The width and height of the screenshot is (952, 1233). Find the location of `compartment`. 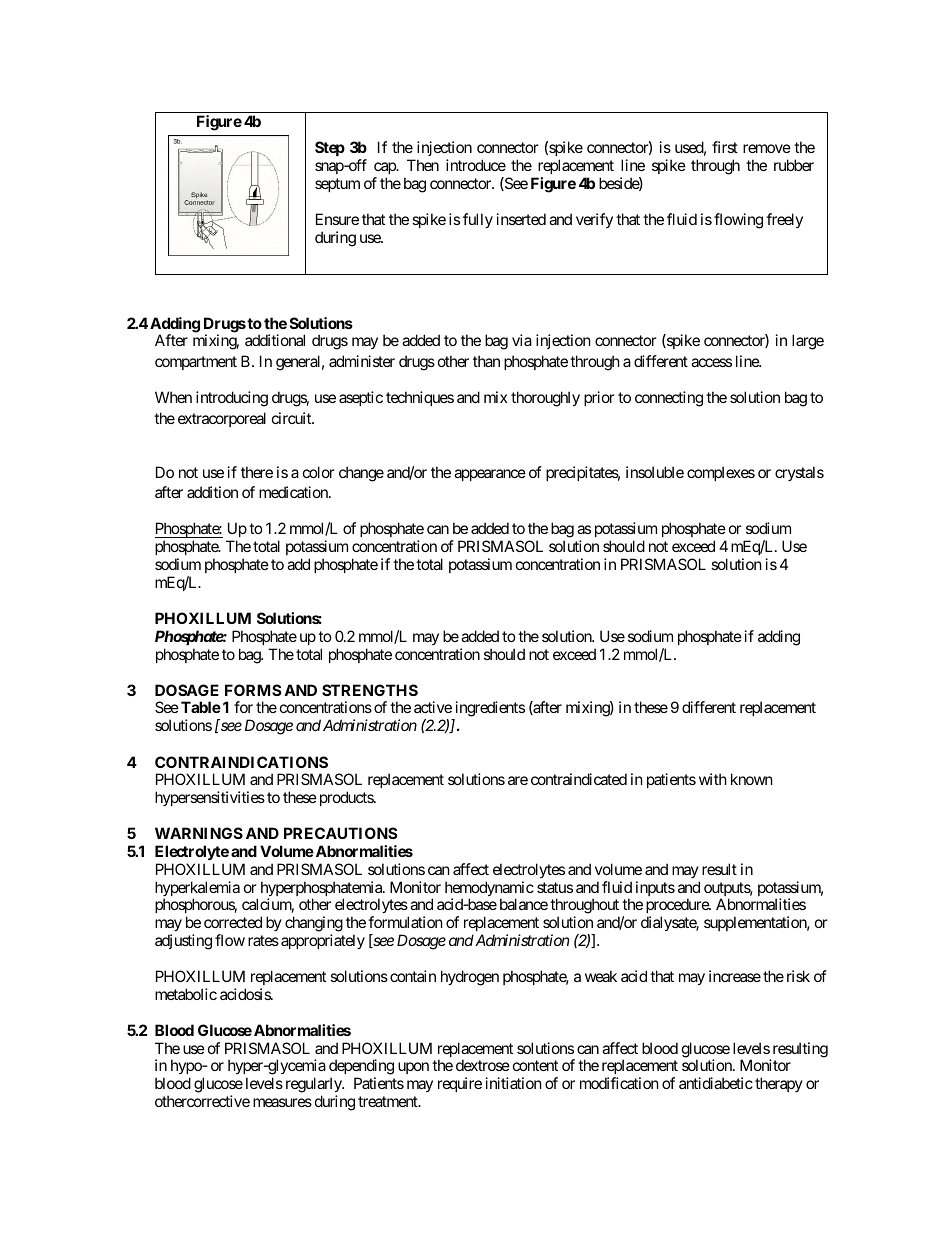

compartment is located at coordinates (196, 363).
